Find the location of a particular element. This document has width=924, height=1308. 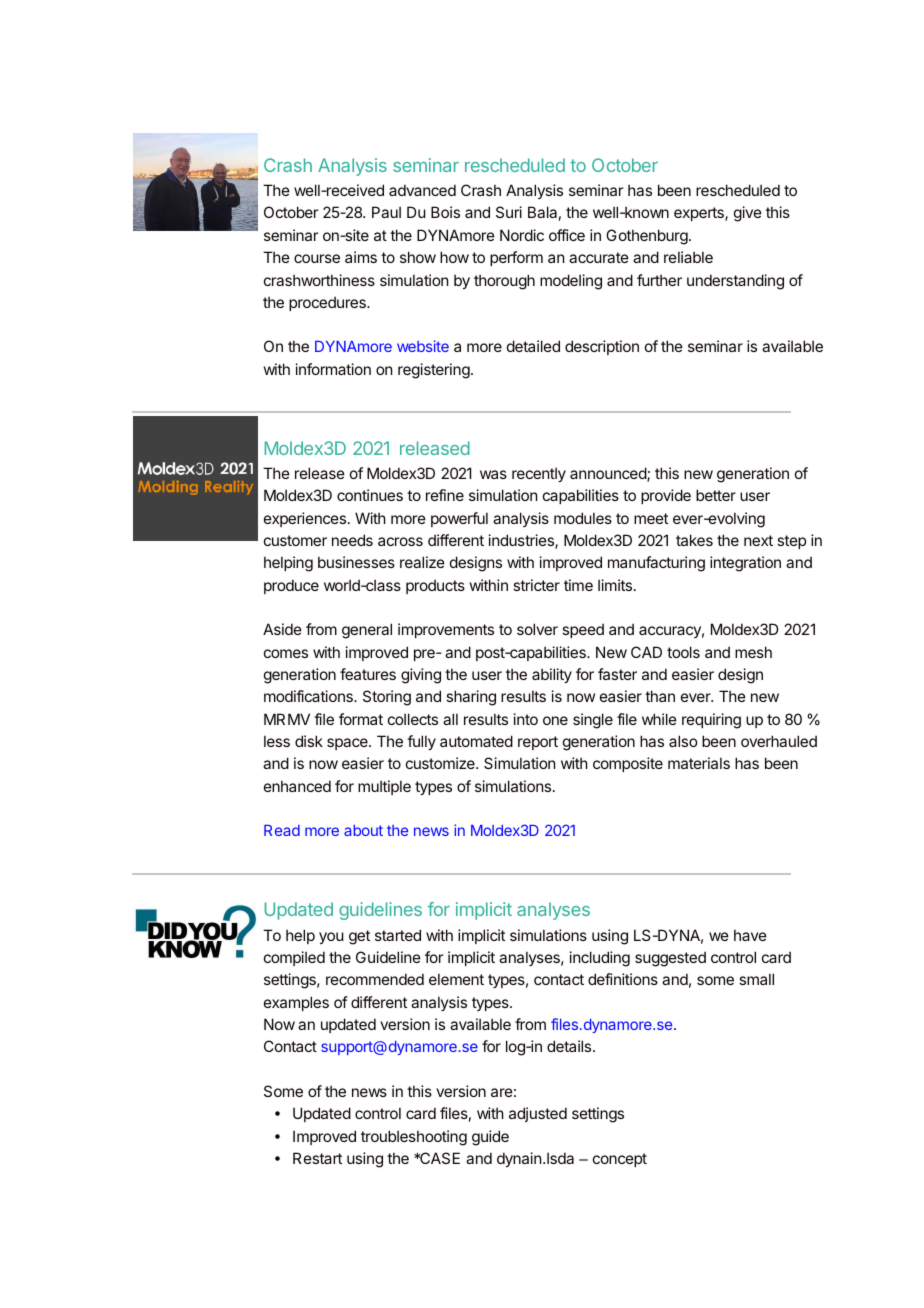

recently is located at coordinates (539, 474).
